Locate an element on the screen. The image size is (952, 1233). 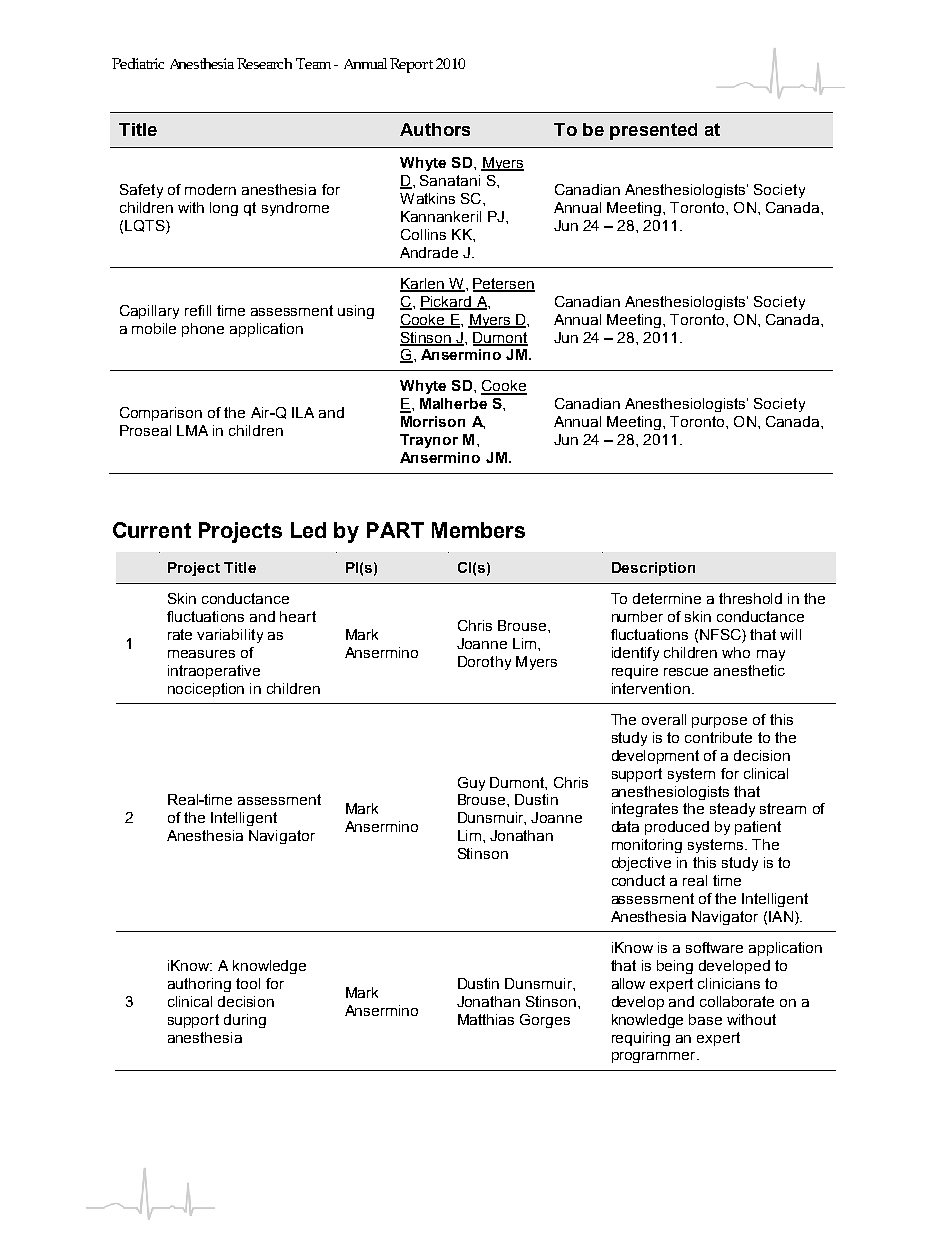
Authors is located at coordinates (435, 129).
